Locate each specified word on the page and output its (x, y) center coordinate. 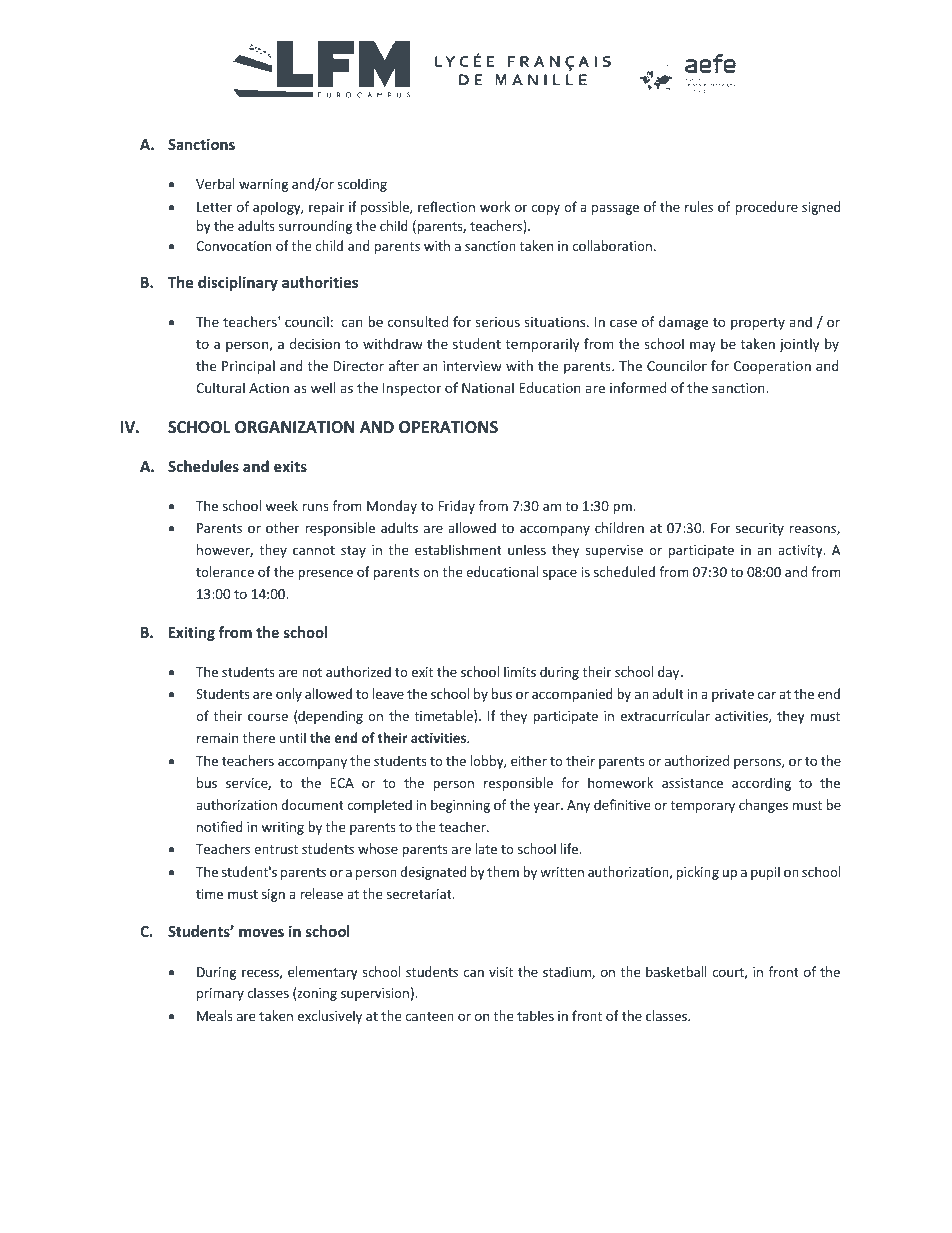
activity (801, 551)
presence (325, 574)
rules (699, 206)
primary (220, 994)
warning (263, 185)
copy (545, 209)
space (560, 574)
